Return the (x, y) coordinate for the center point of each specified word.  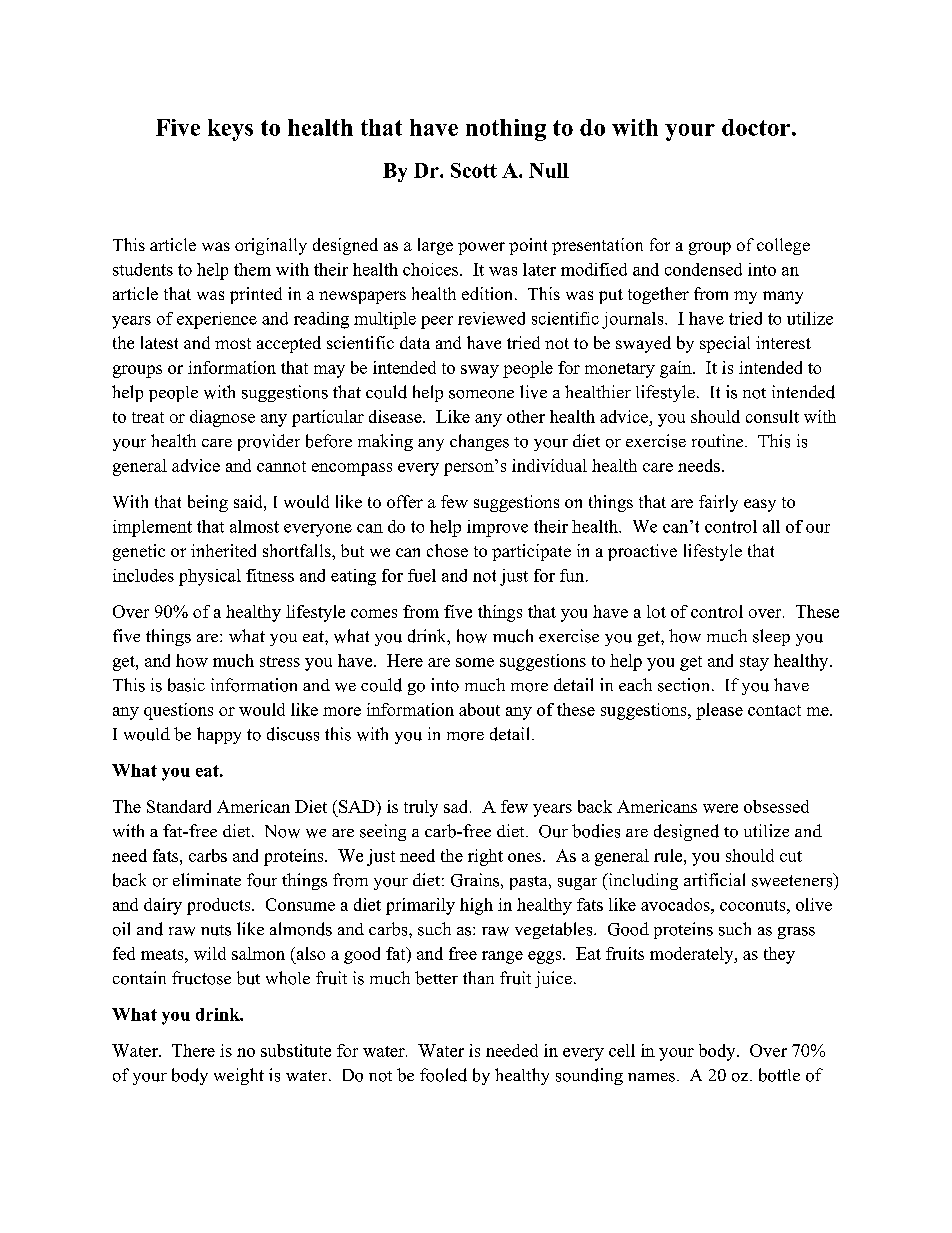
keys (230, 130)
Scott (474, 170)
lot (656, 611)
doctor (756, 127)
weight (239, 1076)
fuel (422, 575)
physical (210, 577)
